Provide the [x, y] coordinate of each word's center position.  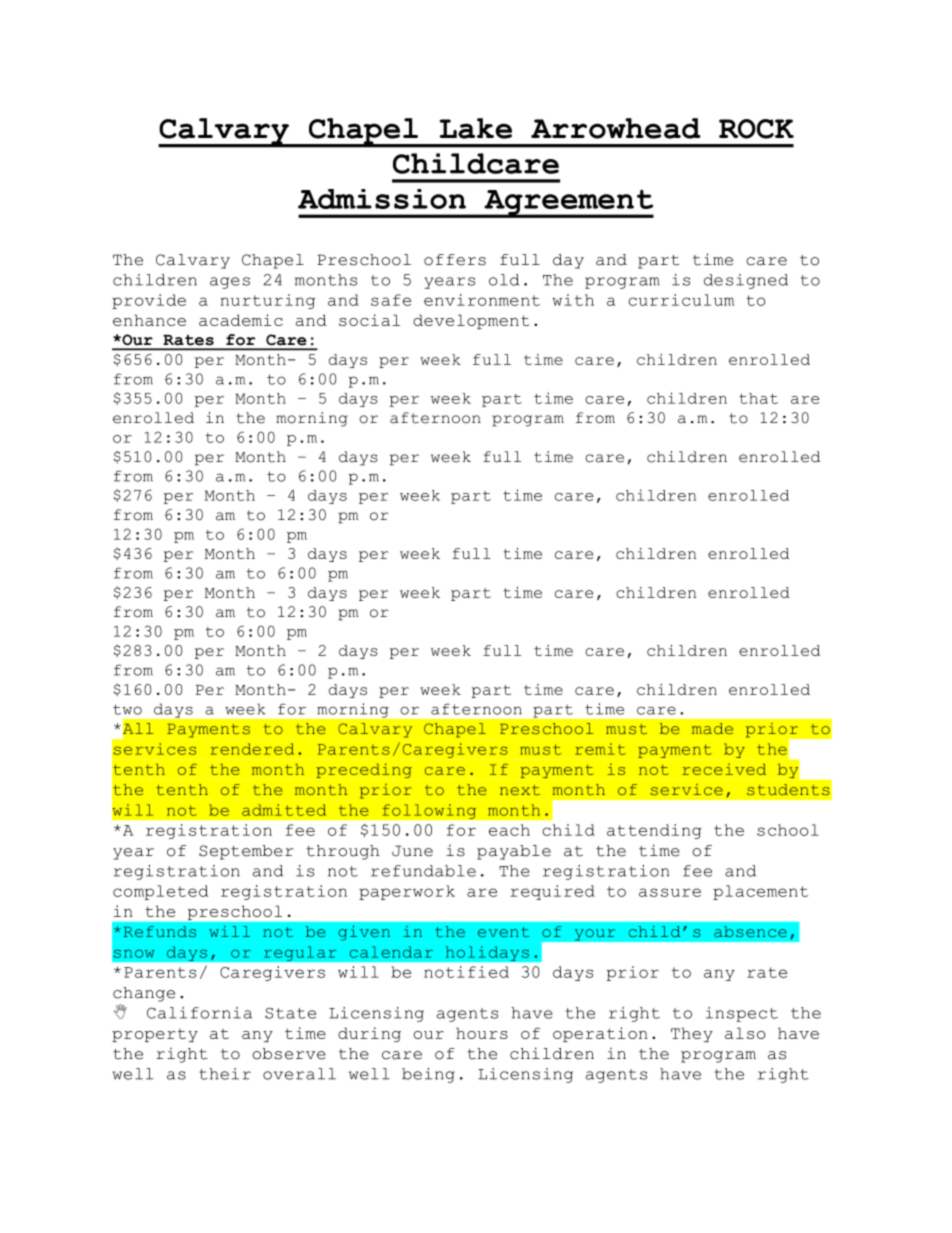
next [520, 790]
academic [241, 320]
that [758, 398]
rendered [252, 749]
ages [230, 283]
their [225, 1074]
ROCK [756, 129]
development [471, 321]
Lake [476, 128]
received [724, 769]
